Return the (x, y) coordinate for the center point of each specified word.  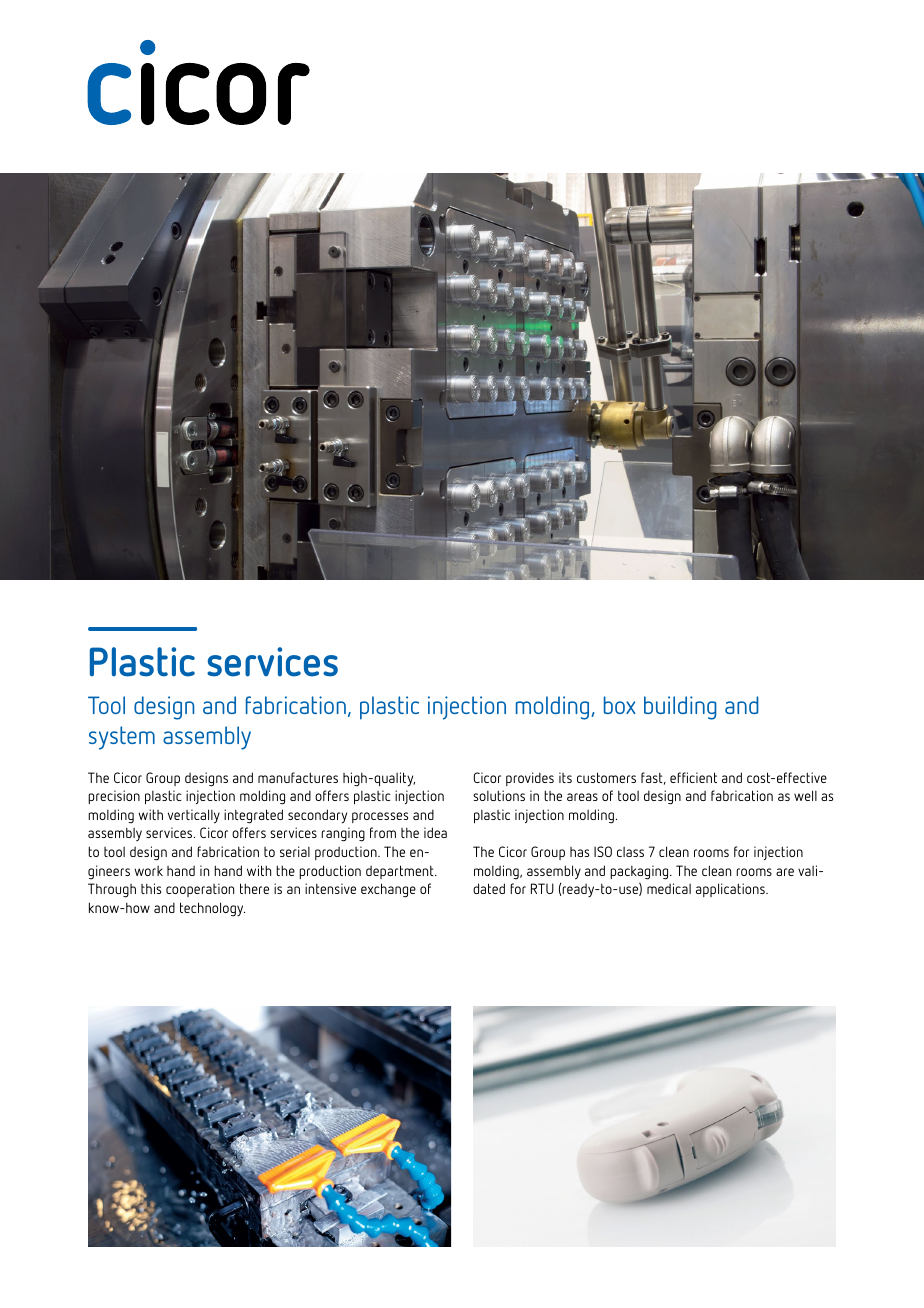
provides (530, 779)
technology (212, 909)
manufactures (298, 777)
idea (435, 832)
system (122, 738)
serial (295, 851)
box (620, 705)
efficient (693, 777)
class (630, 852)
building (680, 708)
